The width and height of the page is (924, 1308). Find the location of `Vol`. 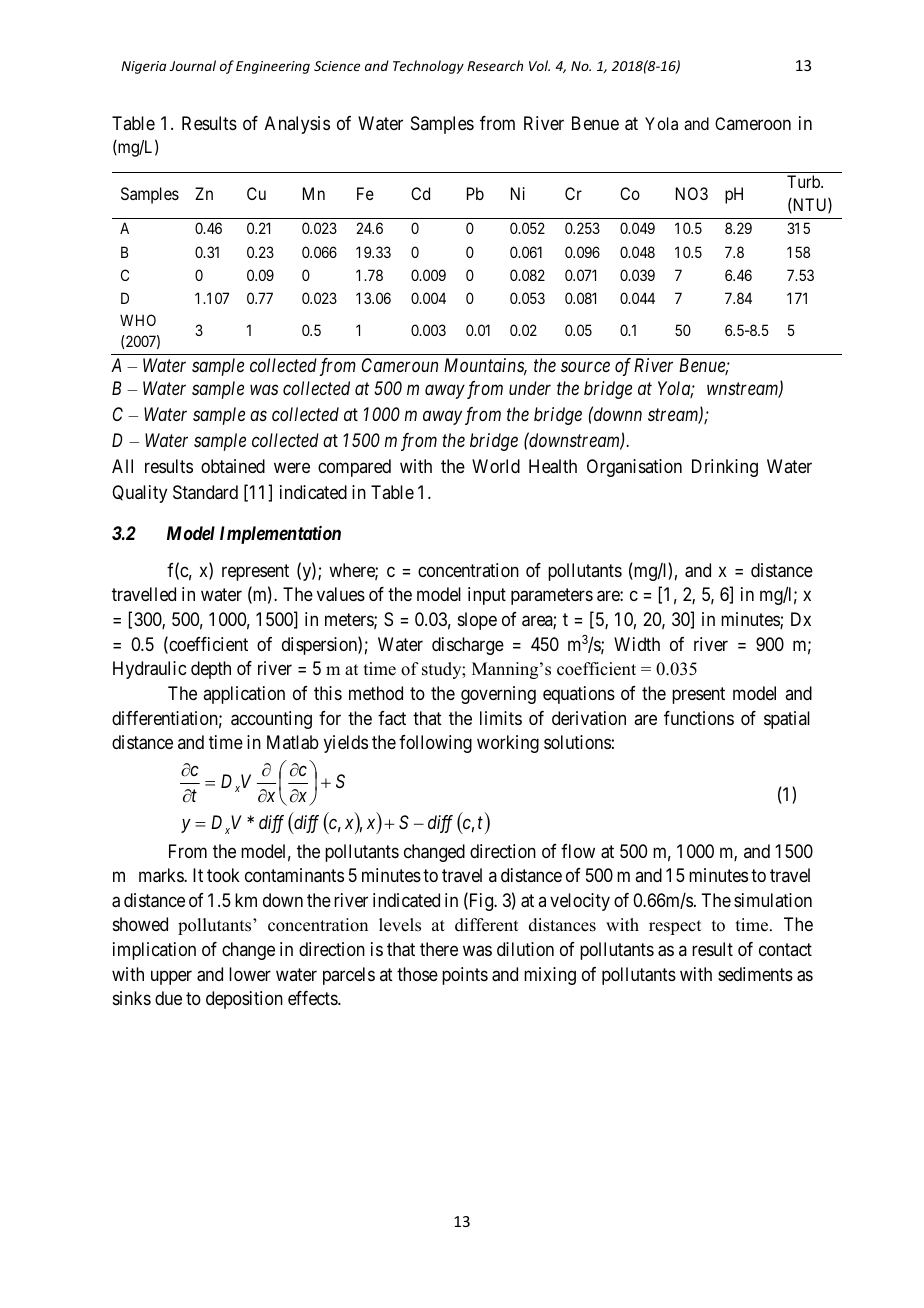

Vol is located at coordinates (539, 65).
